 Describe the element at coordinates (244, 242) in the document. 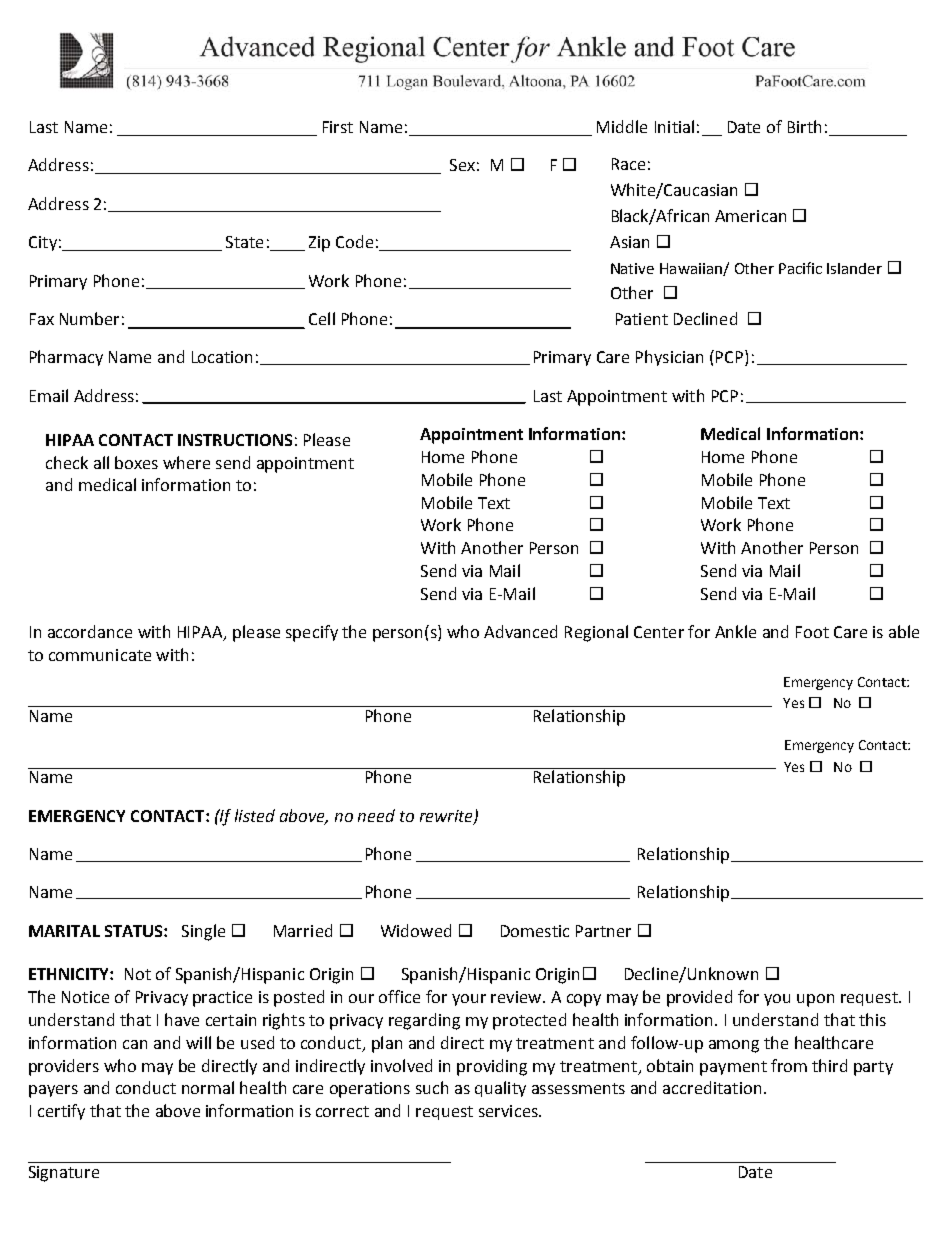

I see `State` at that location.
